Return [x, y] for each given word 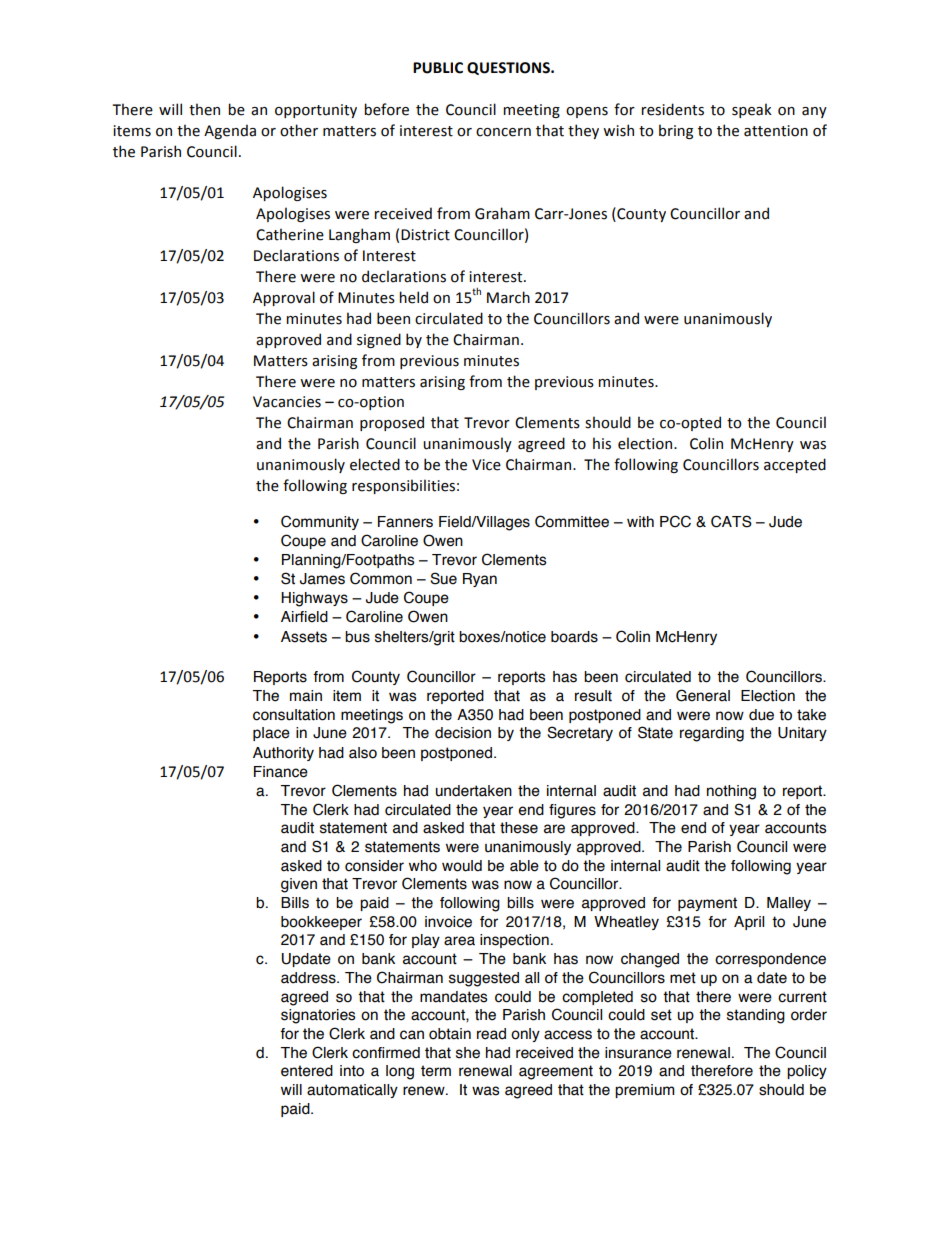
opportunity [316, 111]
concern [503, 132]
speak [752, 110]
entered [307, 1071]
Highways [314, 599]
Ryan [480, 580]
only [525, 1035]
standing [756, 1016]
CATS [731, 521]
